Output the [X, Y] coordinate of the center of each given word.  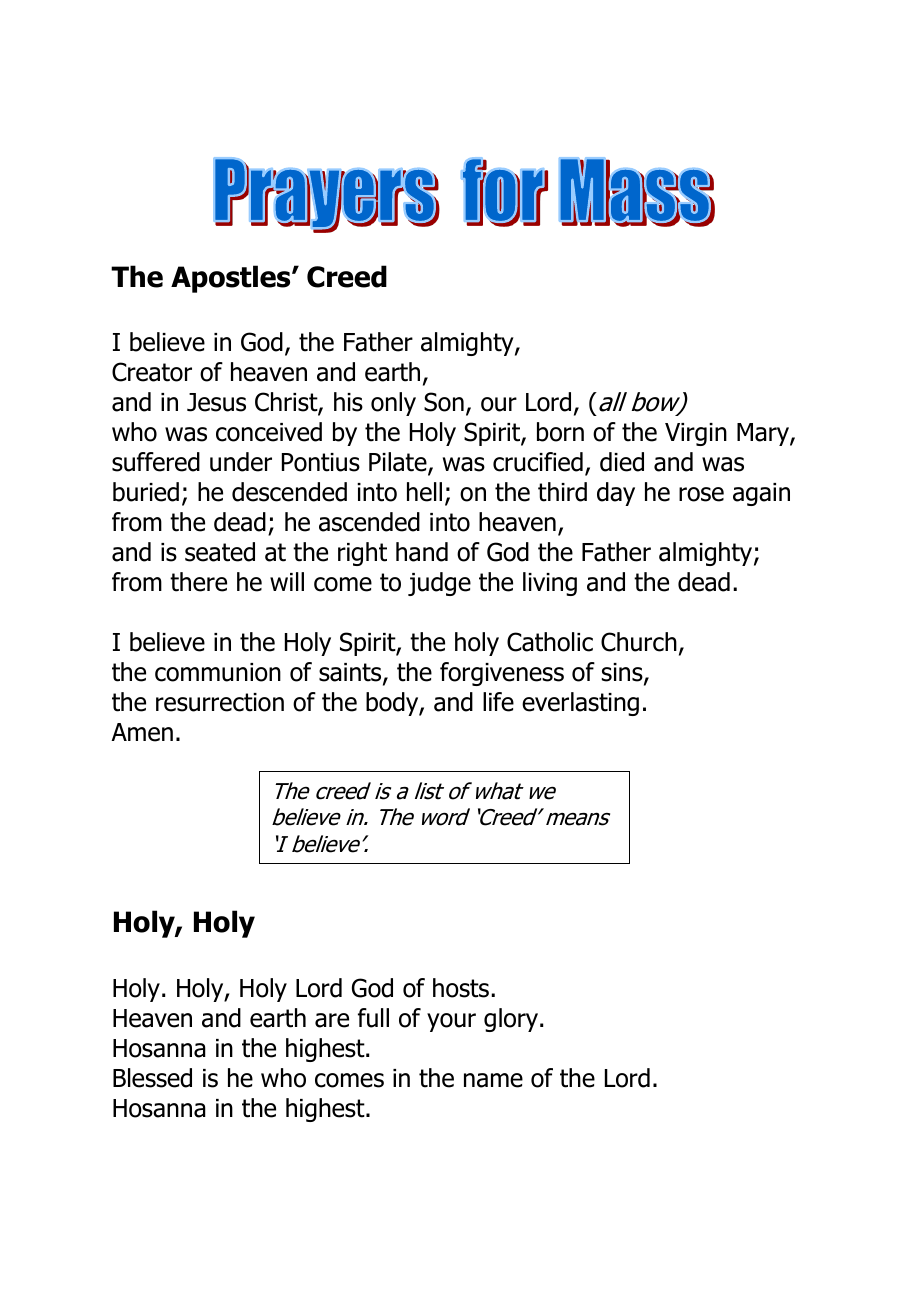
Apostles [232, 279]
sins [623, 673]
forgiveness [502, 674]
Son [444, 402]
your [451, 1022]
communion [218, 672]
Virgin [696, 434]
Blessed [152, 1078]
